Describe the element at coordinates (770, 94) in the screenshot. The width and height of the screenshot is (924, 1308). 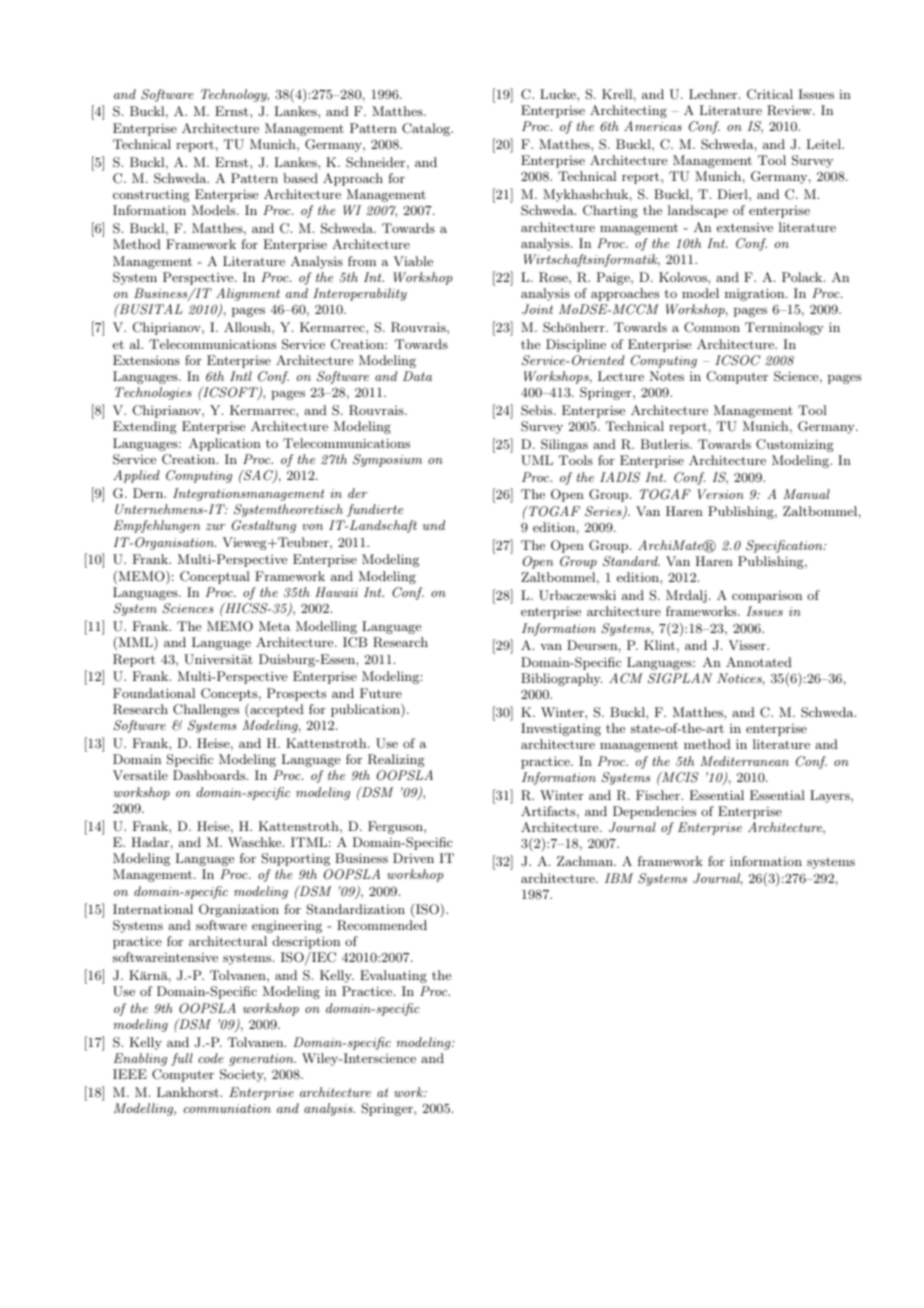
I see `Critical` at that location.
